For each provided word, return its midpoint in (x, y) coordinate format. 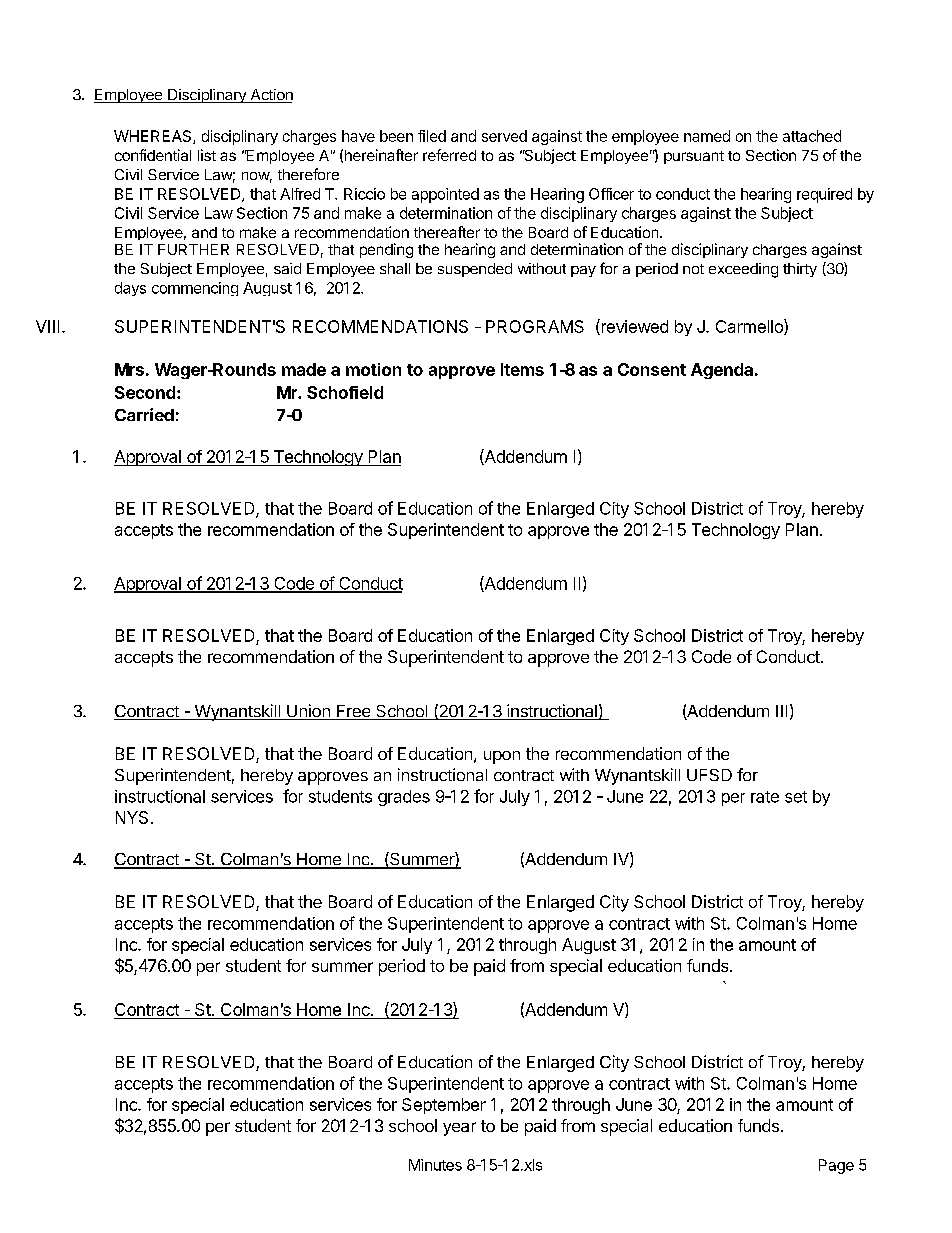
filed (432, 136)
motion (373, 369)
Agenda (722, 371)
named (707, 136)
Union (308, 712)
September (444, 1106)
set (796, 797)
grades (404, 798)
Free (353, 712)
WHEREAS (154, 137)
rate (765, 797)
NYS (132, 817)
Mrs (129, 369)
